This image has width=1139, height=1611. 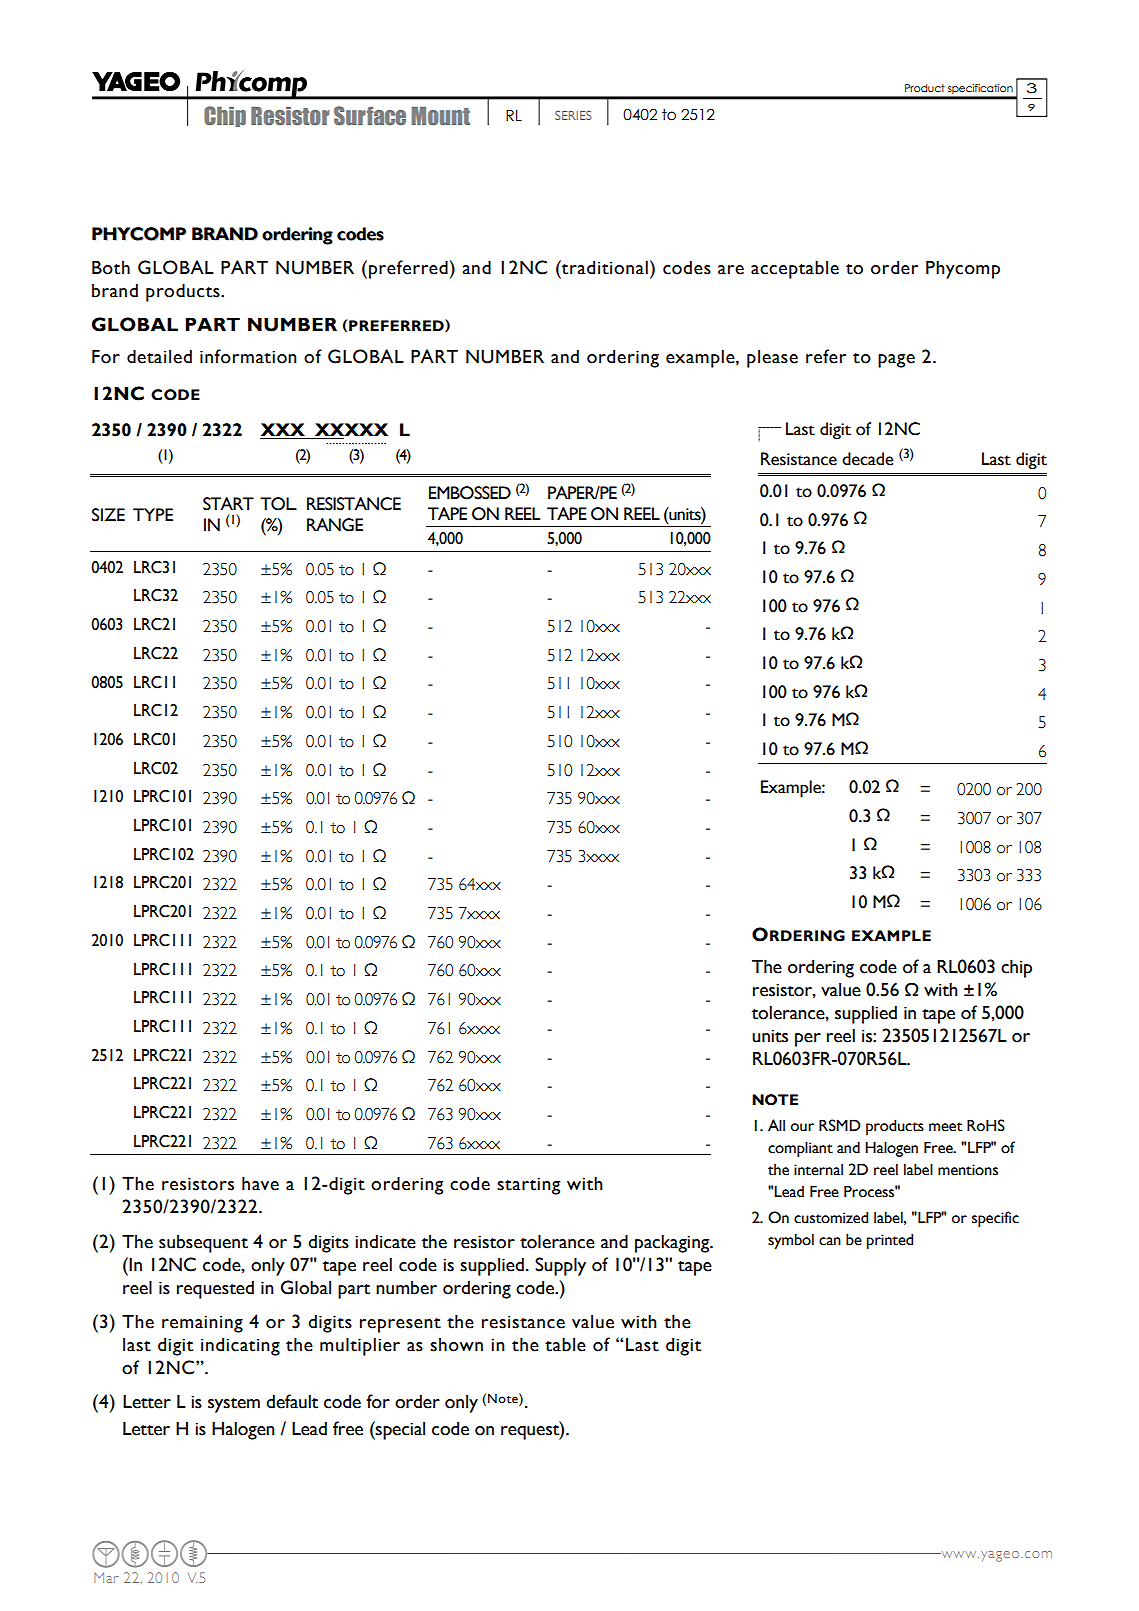 I want to click on RANGE, so click(x=335, y=525).
